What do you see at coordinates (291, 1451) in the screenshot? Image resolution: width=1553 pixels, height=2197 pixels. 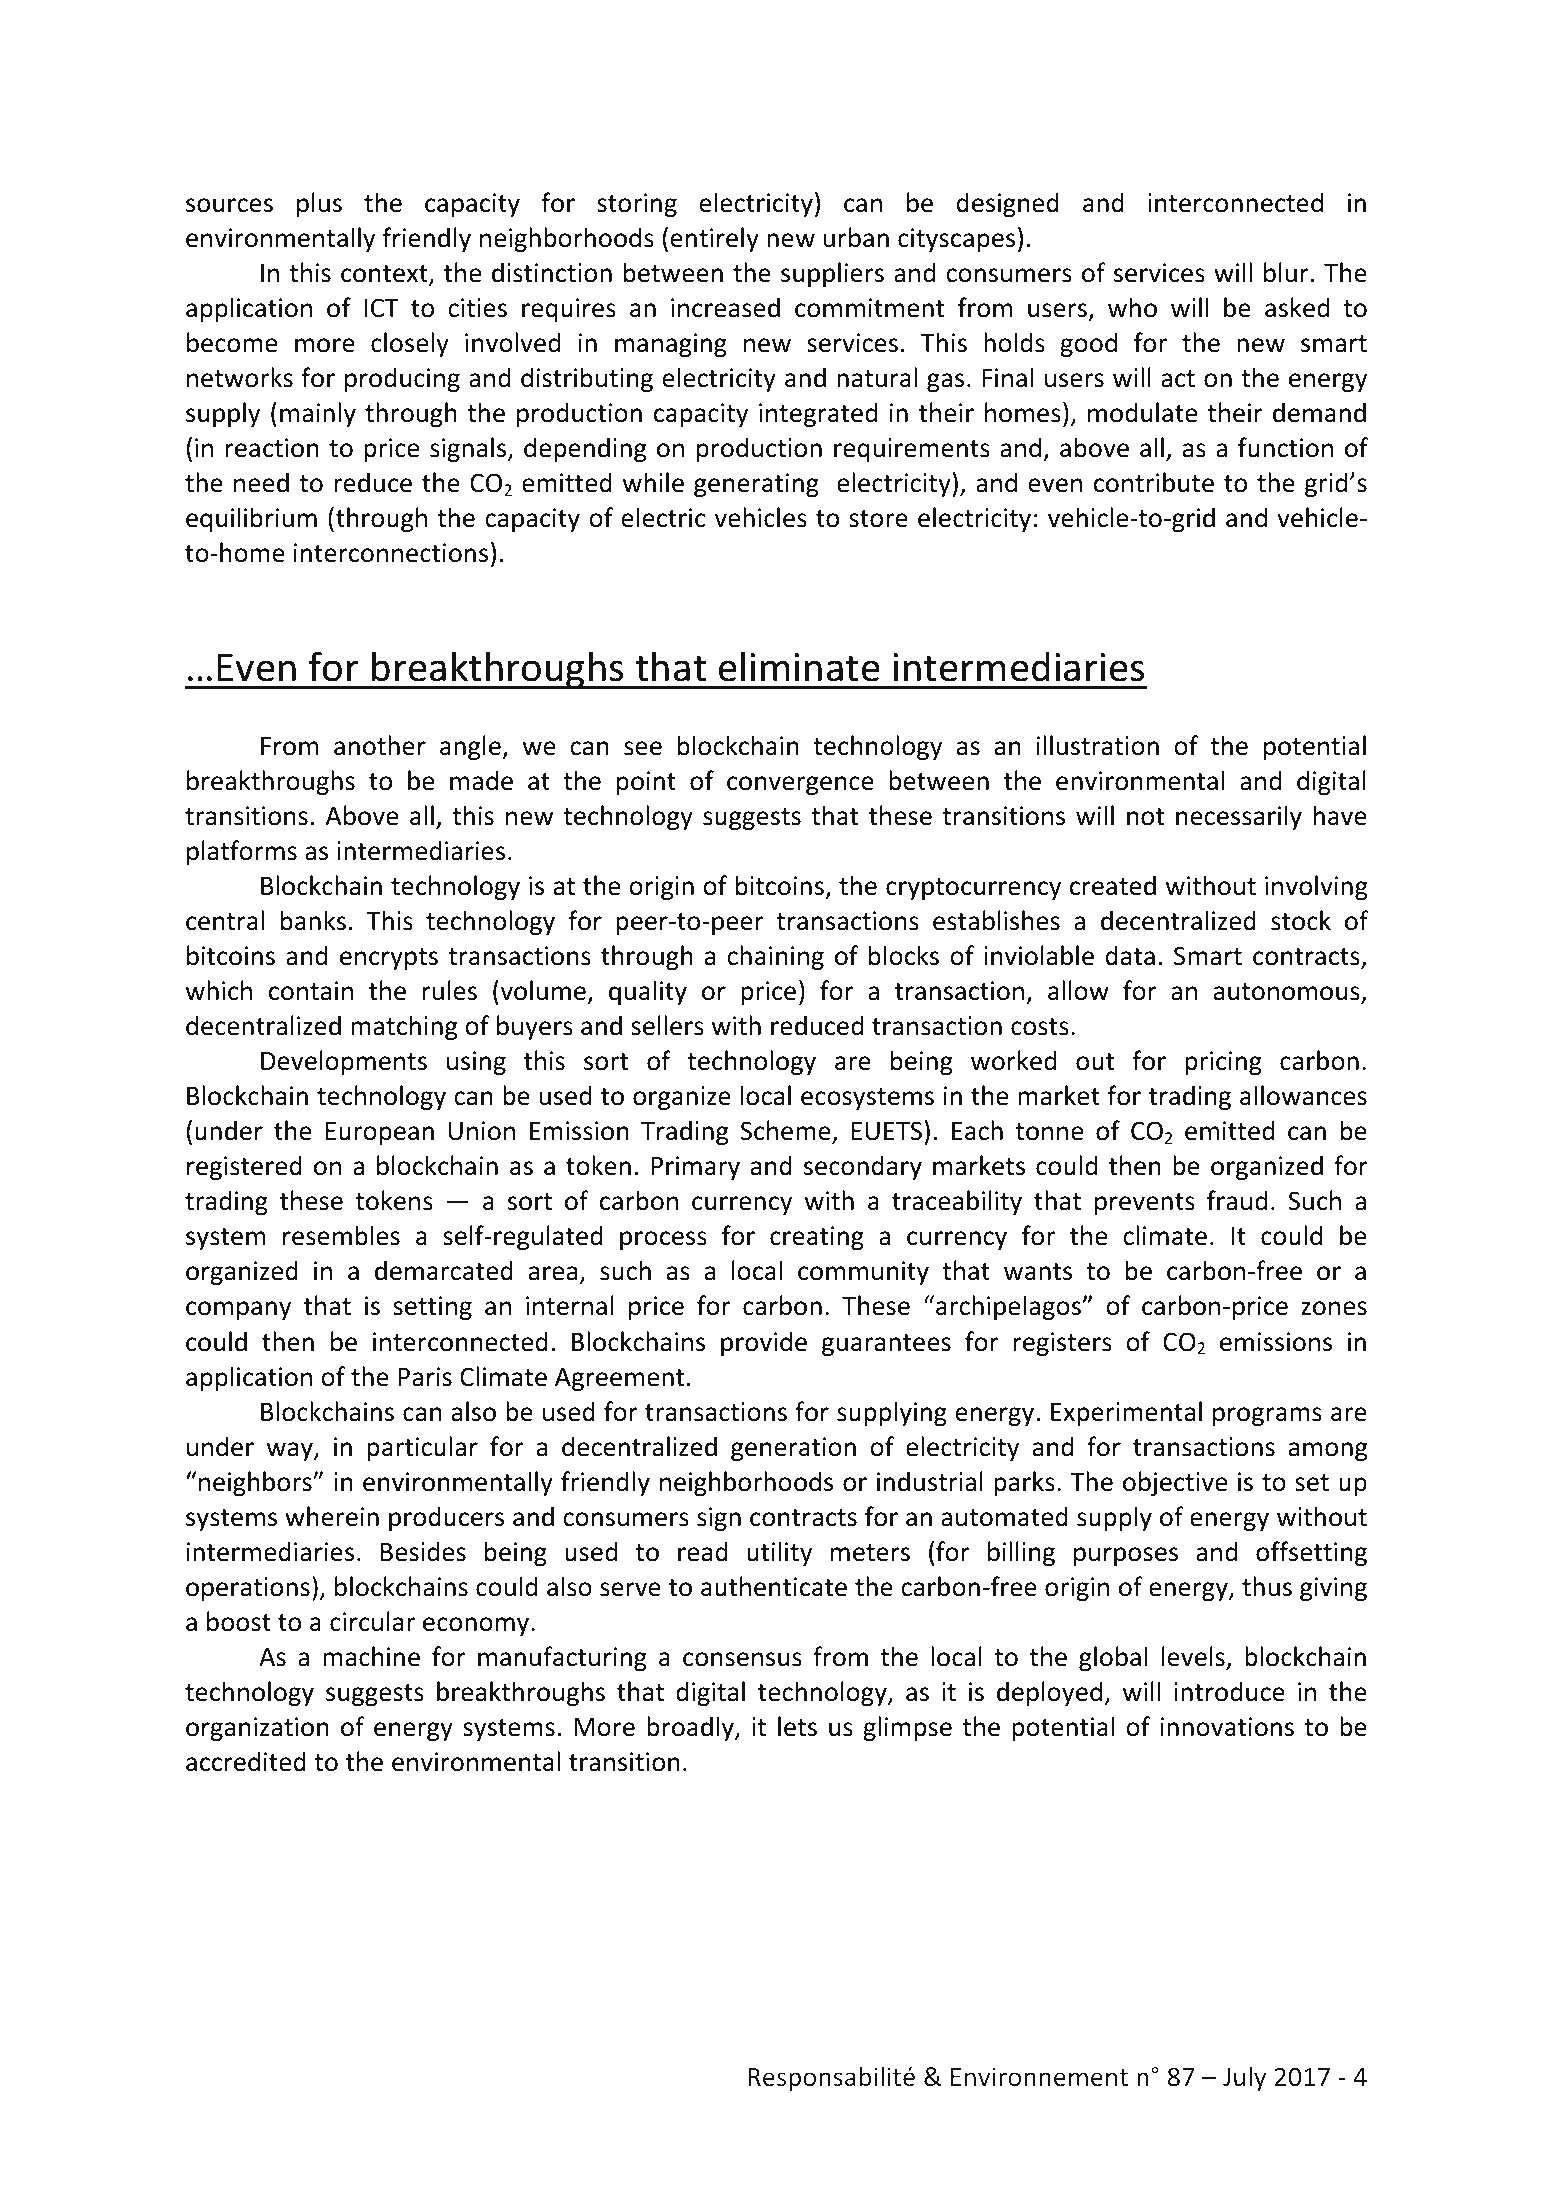 I see `way` at bounding box center [291, 1451].
